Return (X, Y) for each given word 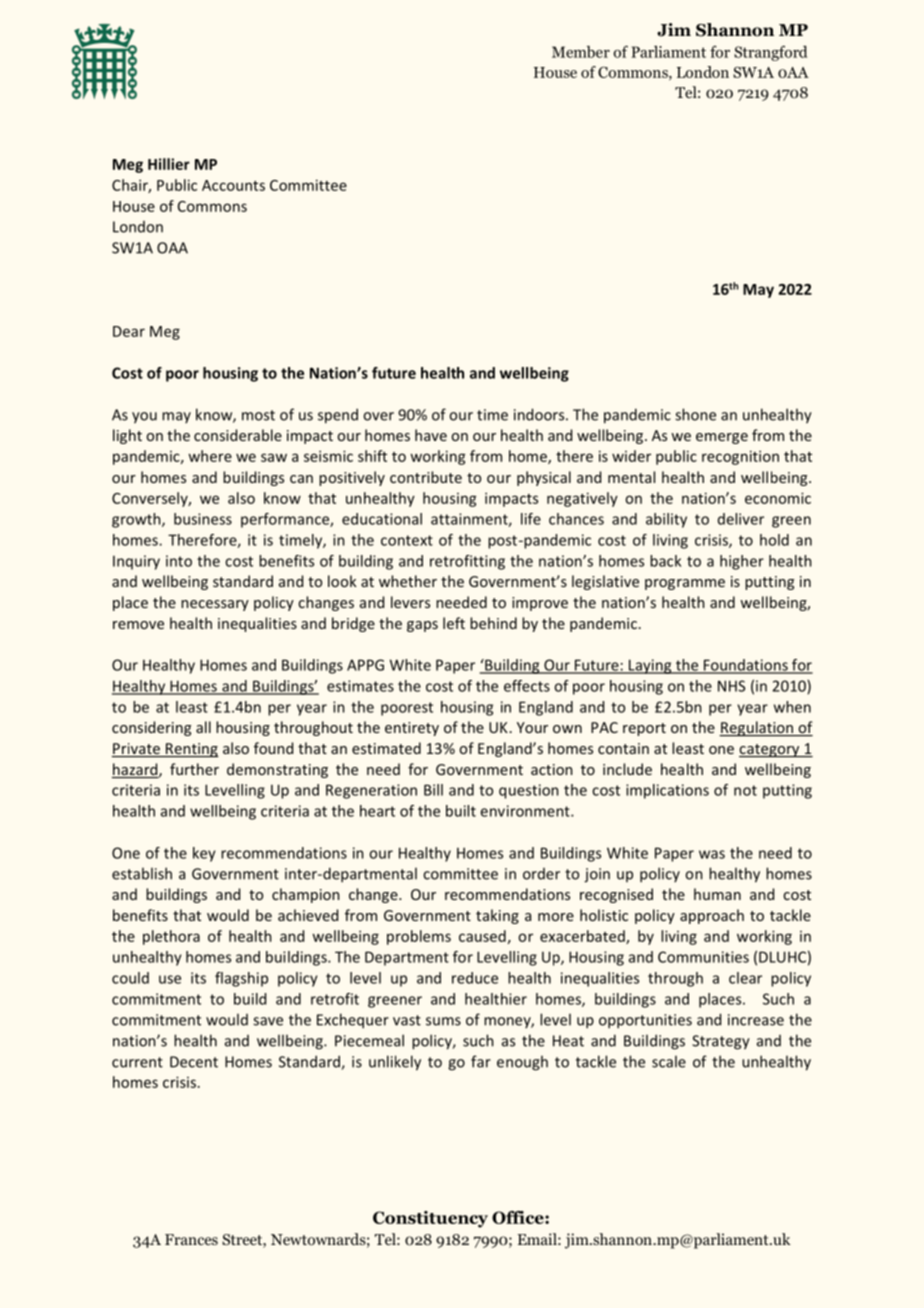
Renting (191, 750)
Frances (191, 1239)
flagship (241, 979)
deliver (741, 519)
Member (581, 52)
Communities (703, 957)
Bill (433, 790)
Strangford (770, 53)
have (431, 435)
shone (695, 414)
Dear (129, 331)
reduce (475, 978)
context (407, 540)
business (203, 519)
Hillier (169, 164)
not (745, 790)
